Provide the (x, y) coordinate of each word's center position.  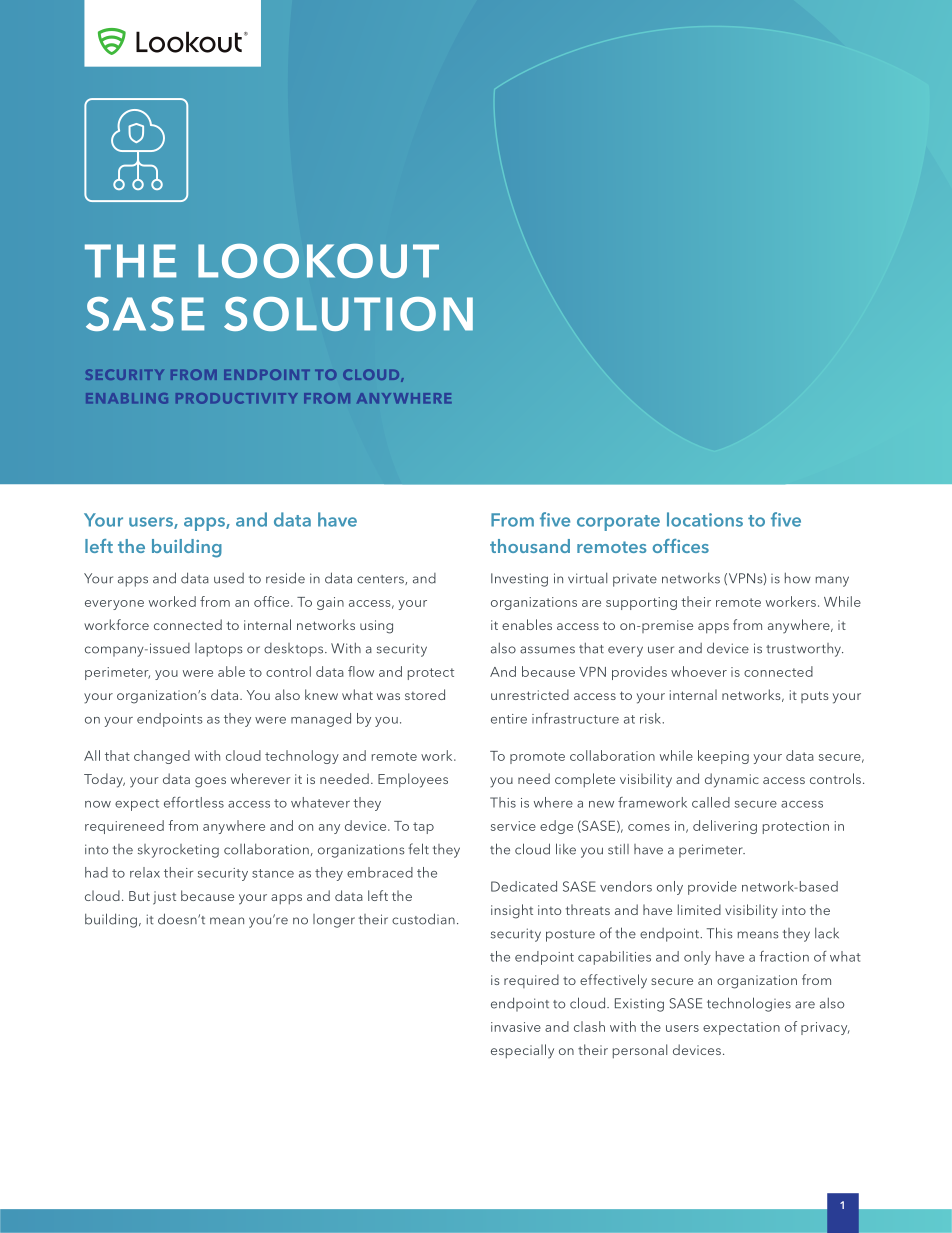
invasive (516, 1027)
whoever (699, 671)
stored (425, 694)
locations (705, 519)
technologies (749, 1004)
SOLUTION (348, 314)
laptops (219, 650)
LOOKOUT (318, 261)
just (164, 898)
